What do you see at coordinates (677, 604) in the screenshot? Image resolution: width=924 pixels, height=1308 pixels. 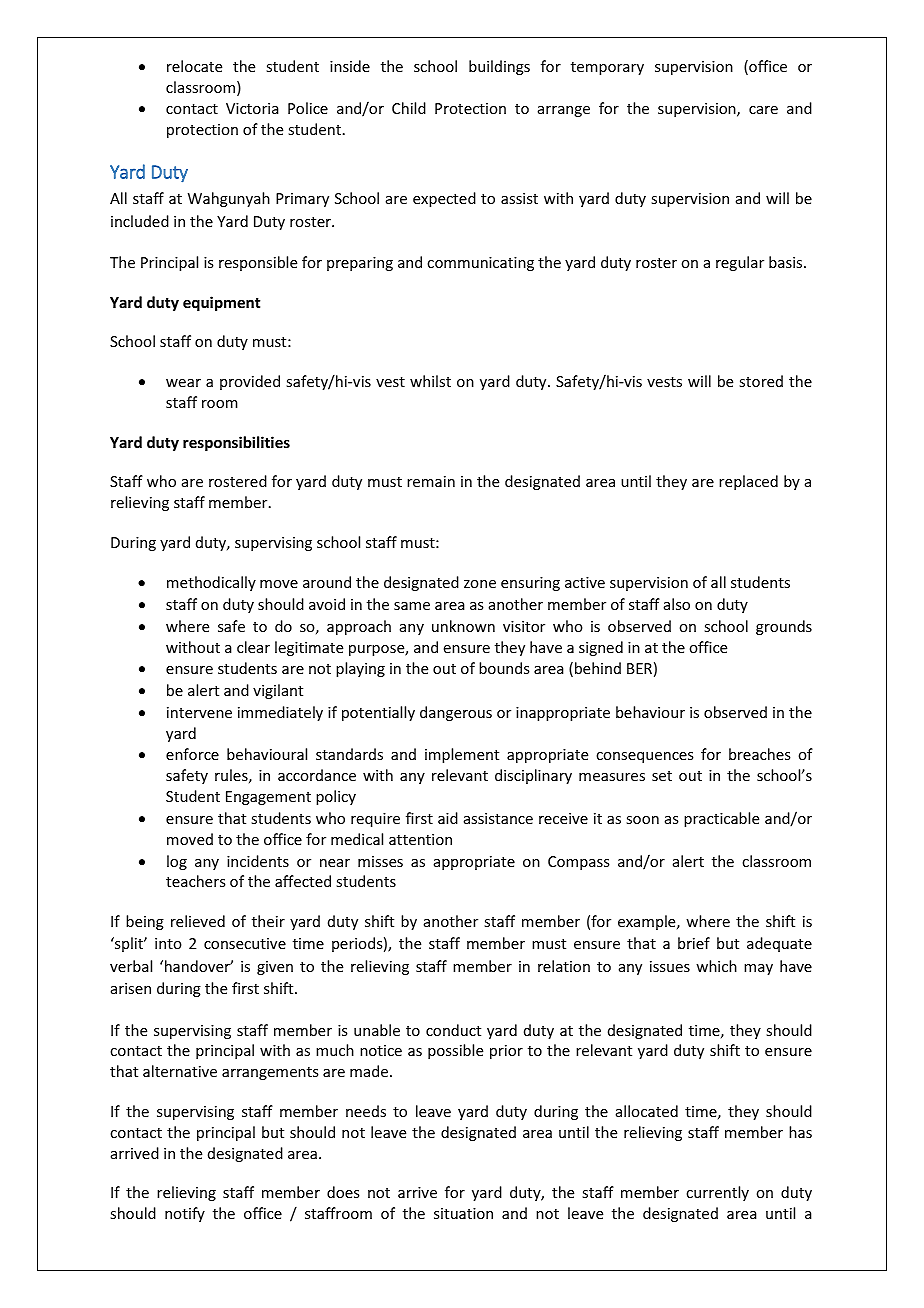 I see `also` at bounding box center [677, 604].
